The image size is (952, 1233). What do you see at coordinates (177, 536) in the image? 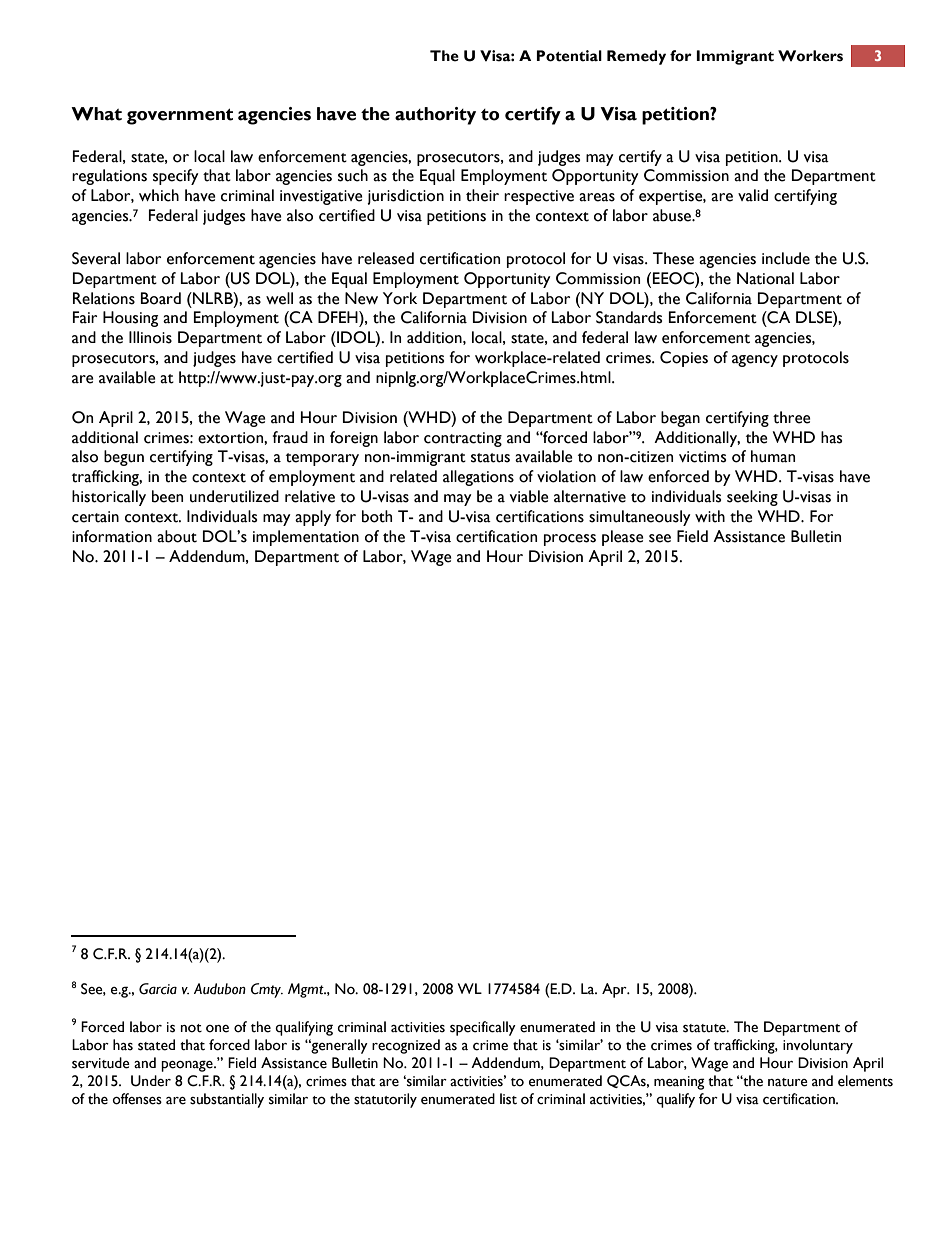
I see `about` at bounding box center [177, 536].
